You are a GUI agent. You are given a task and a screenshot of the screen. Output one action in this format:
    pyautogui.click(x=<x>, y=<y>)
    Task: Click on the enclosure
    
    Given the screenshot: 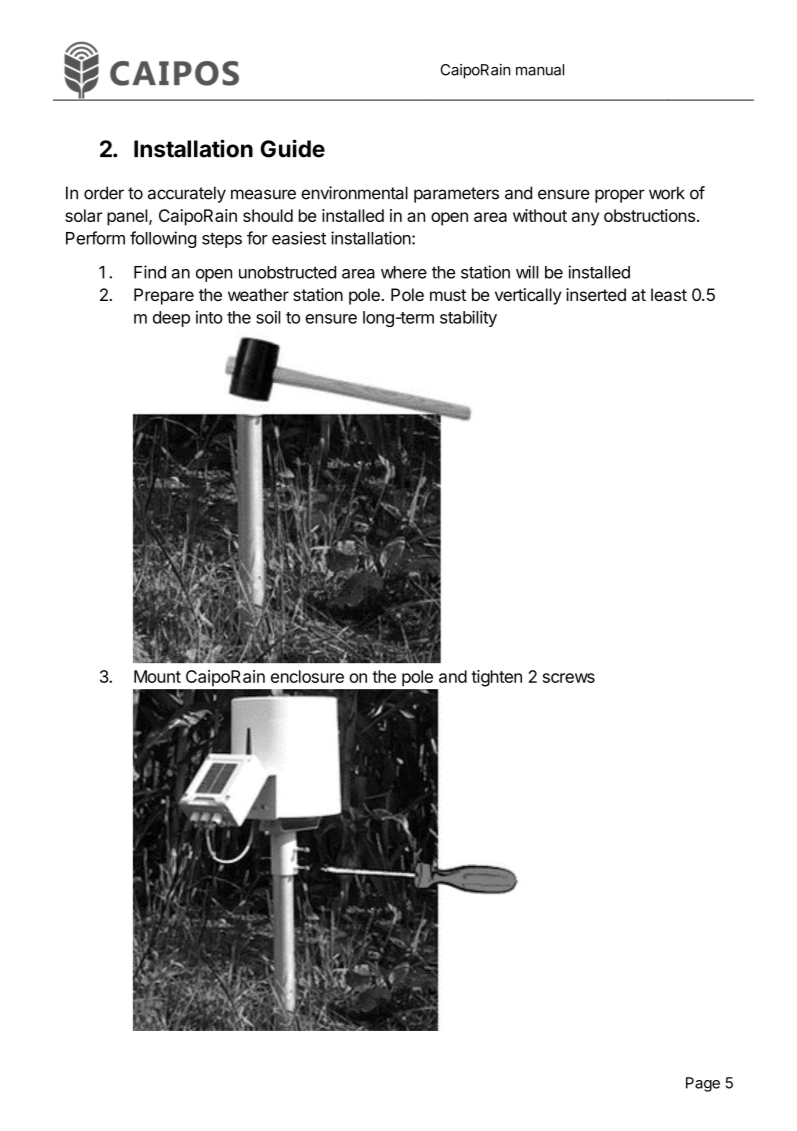 What is the action you would take?
    pyautogui.click(x=307, y=676)
